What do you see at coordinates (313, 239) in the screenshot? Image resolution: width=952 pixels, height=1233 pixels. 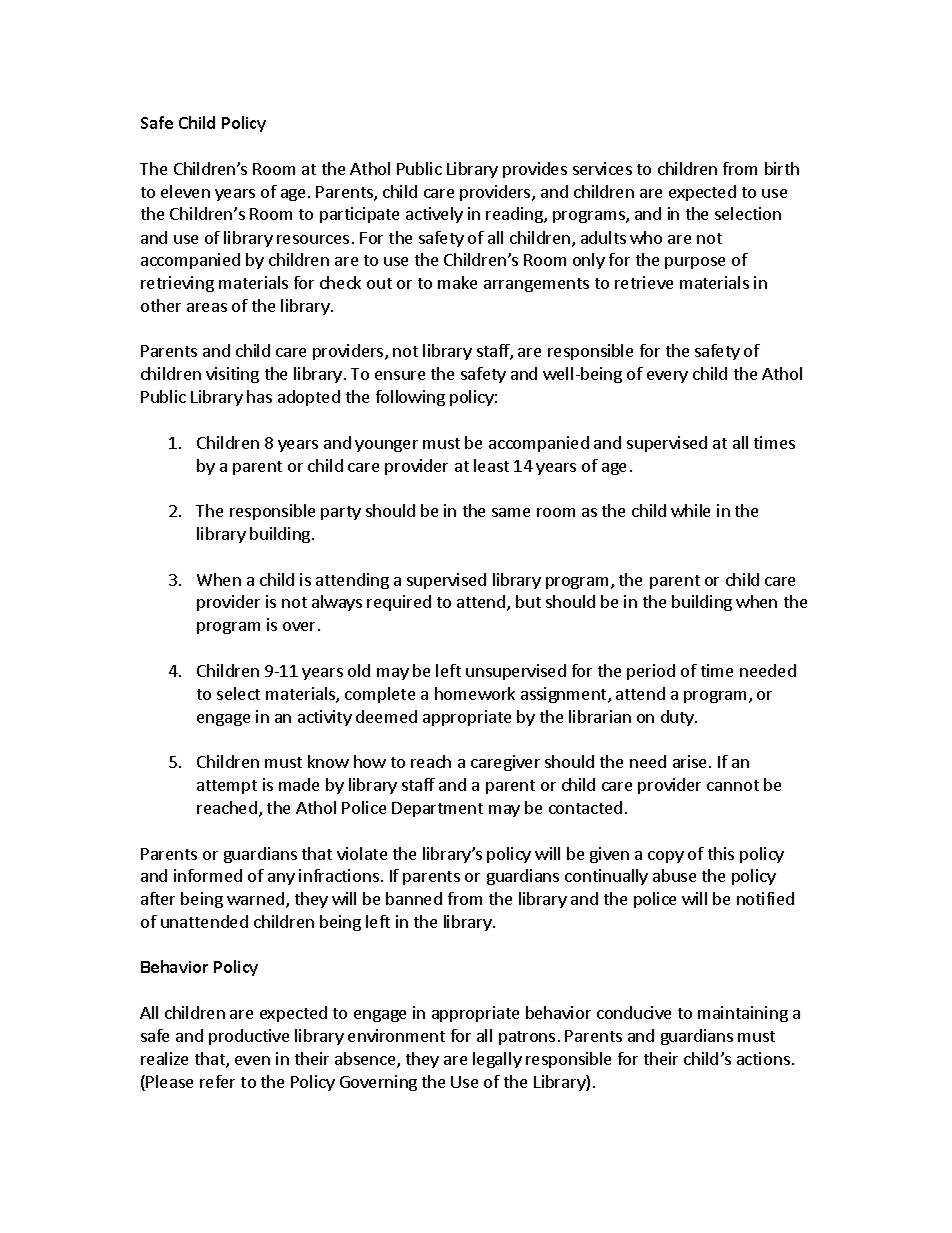 I see `resources` at bounding box center [313, 239].
